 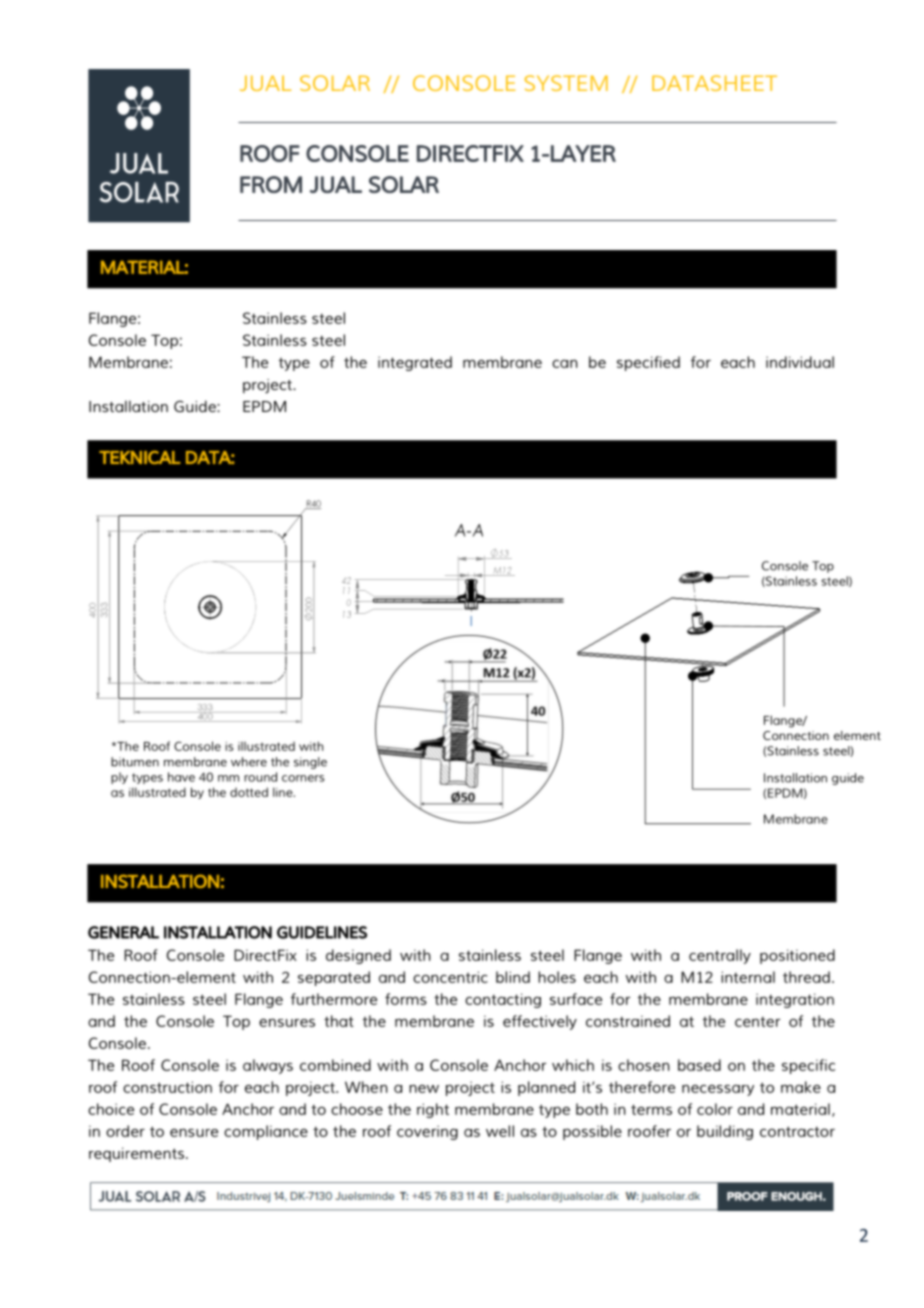 I want to click on can, so click(x=565, y=364).
